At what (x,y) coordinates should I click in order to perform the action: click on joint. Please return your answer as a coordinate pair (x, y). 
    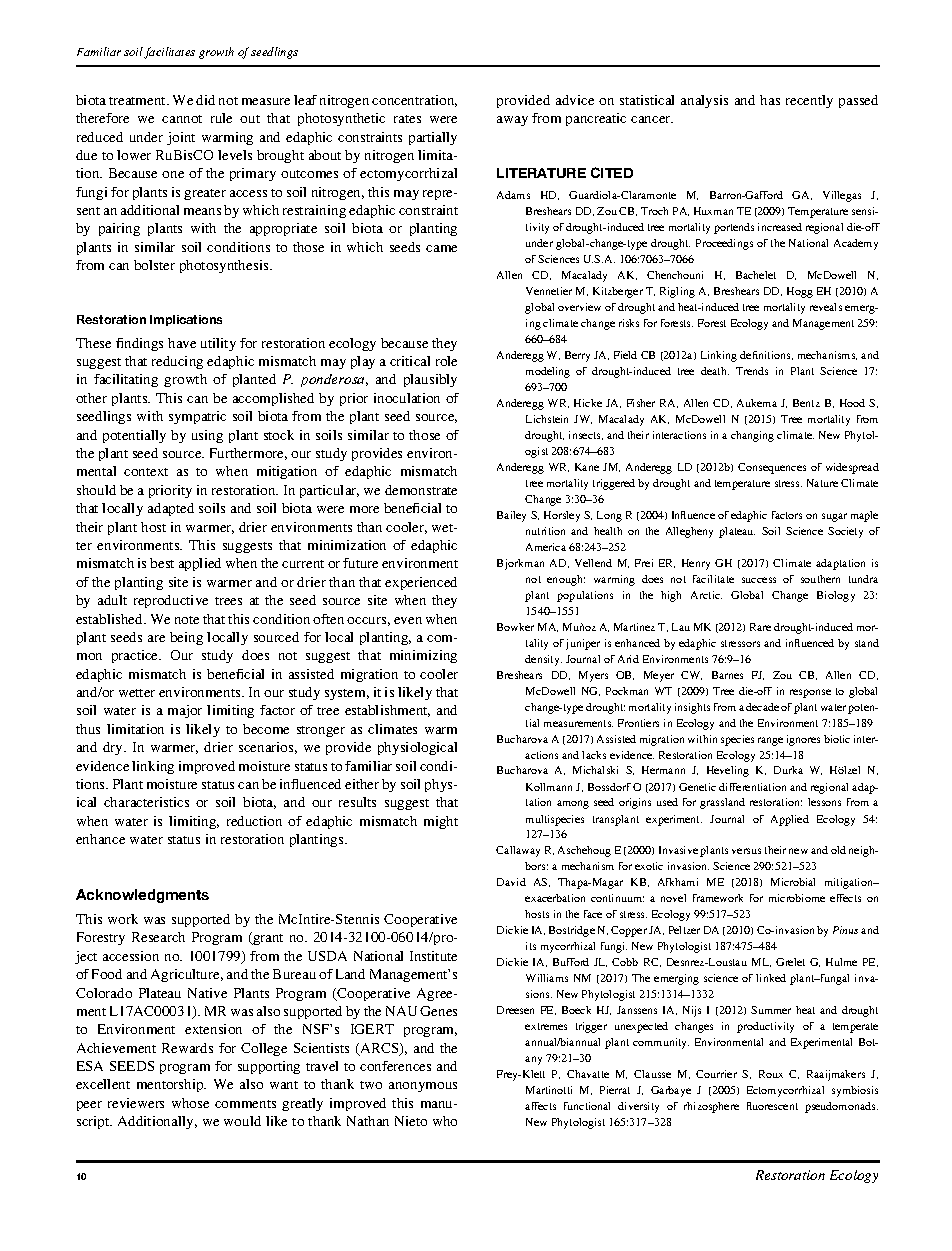
    Looking at the image, I should click on (181, 138).
